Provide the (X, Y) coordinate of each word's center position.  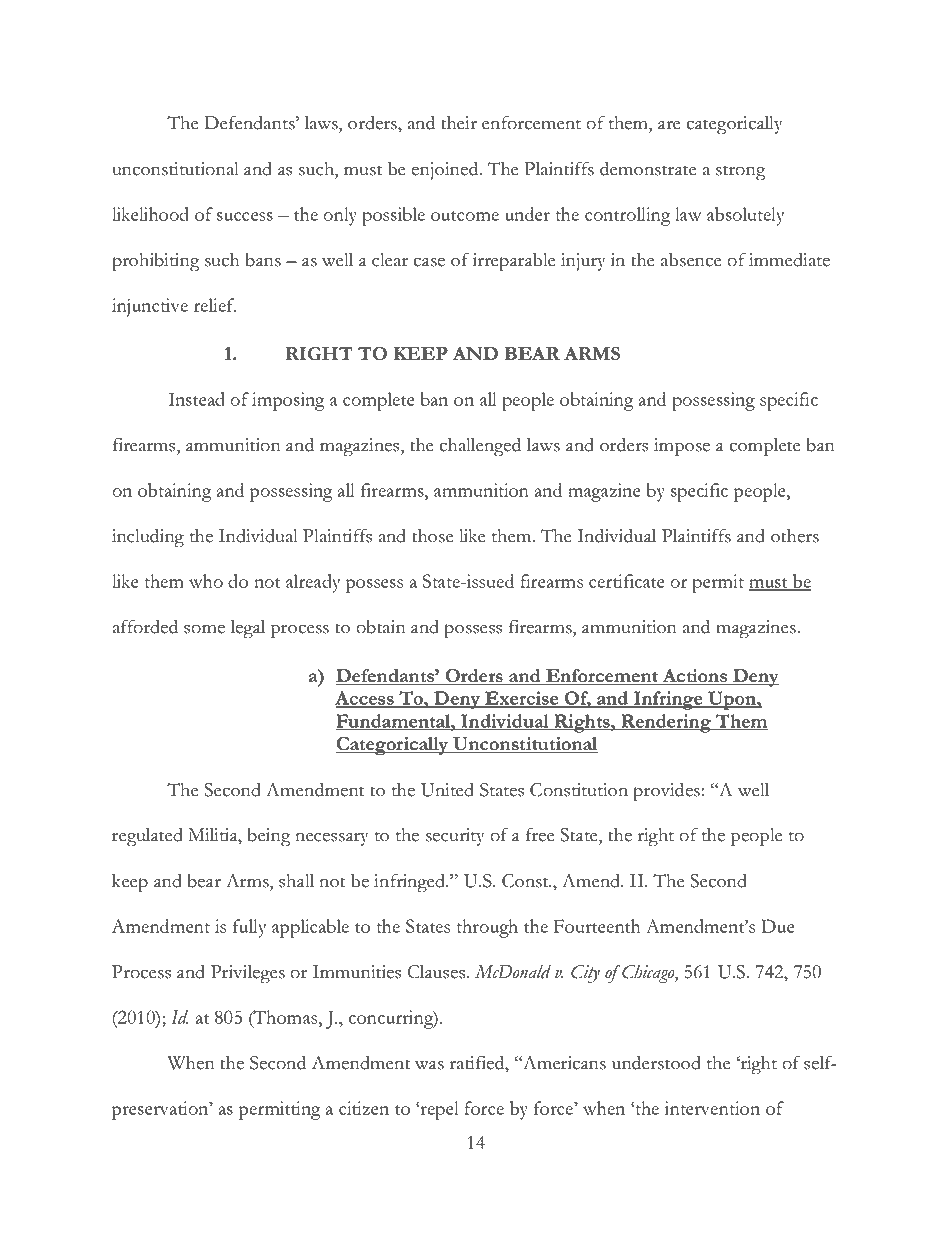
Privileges (248, 974)
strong (741, 173)
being (269, 837)
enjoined (446, 170)
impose (682, 447)
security (455, 837)
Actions (695, 677)
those (433, 536)
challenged (480, 447)
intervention (712, 1108)
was (429, 1065)
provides (667, 792)
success (245, 216)
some (204, 629)
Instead (197, 399)
